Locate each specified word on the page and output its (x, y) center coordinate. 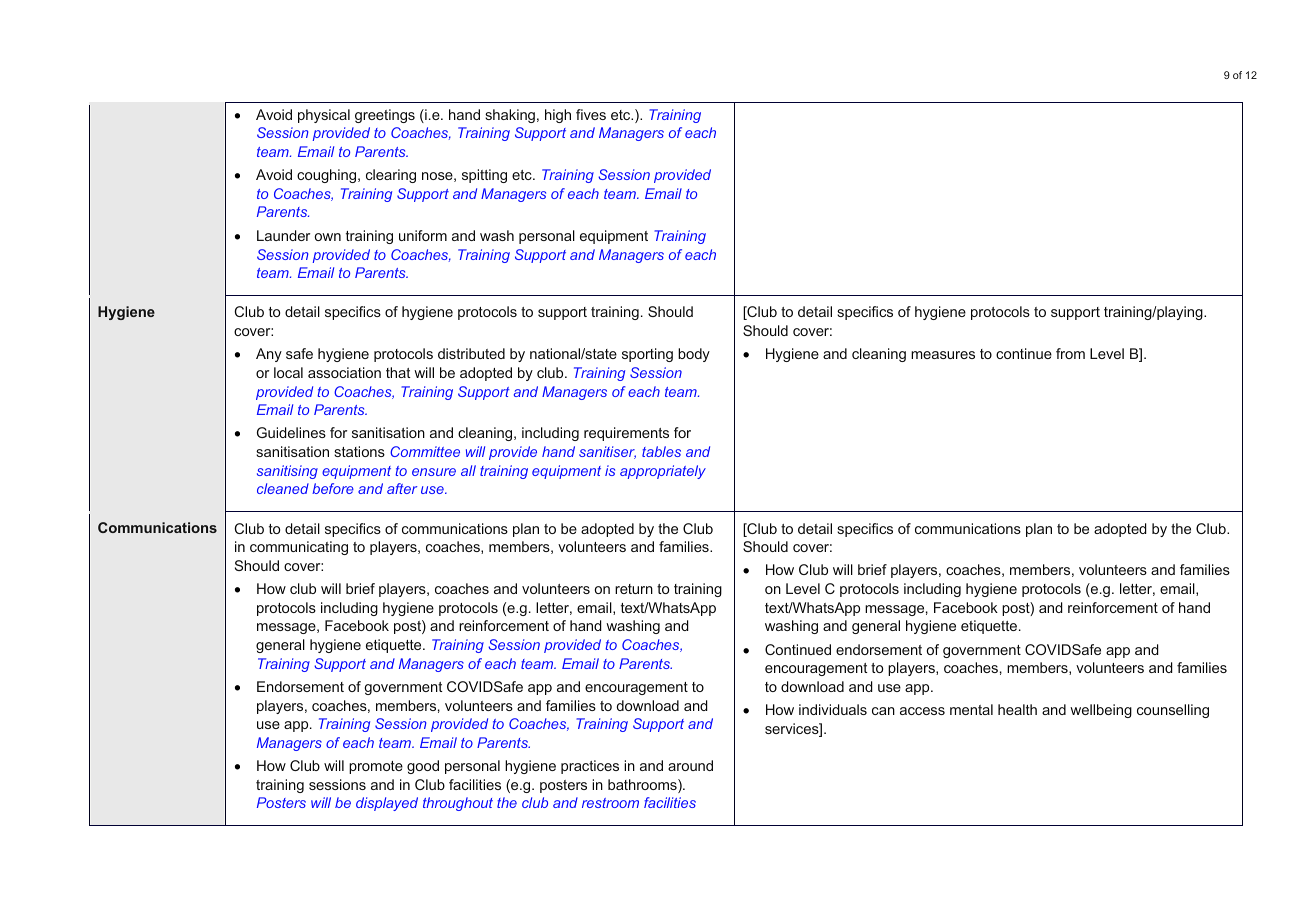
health (1017, 709)
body (694, 355)
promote (376, 767)
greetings (385, 116)
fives (591, 114)
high (558, 116)
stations (359, 451)
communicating (299, 548)
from (1070, 353)
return (634, 589)
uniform (423, 235)
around (690, 765)
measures (943, 355)
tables (661, 451)
